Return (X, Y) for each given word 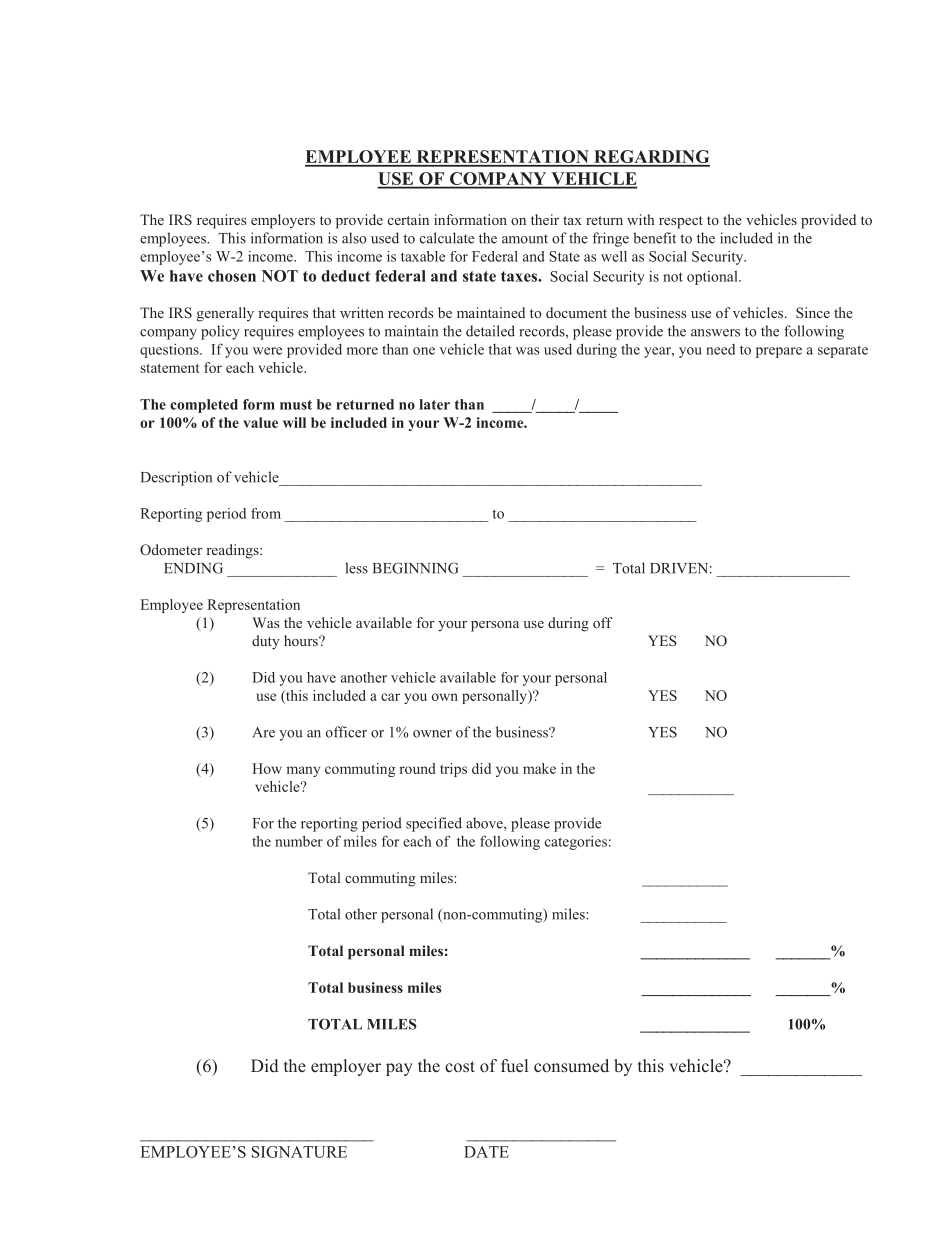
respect (681, 222)
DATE (486, 1152)
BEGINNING (416, 568)
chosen (232, 276)
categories (576, 843)
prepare (779, 352)
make (539, 768)
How (267, 768)
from (266, 513)
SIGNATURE (299, 1152)
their (545, 219)
